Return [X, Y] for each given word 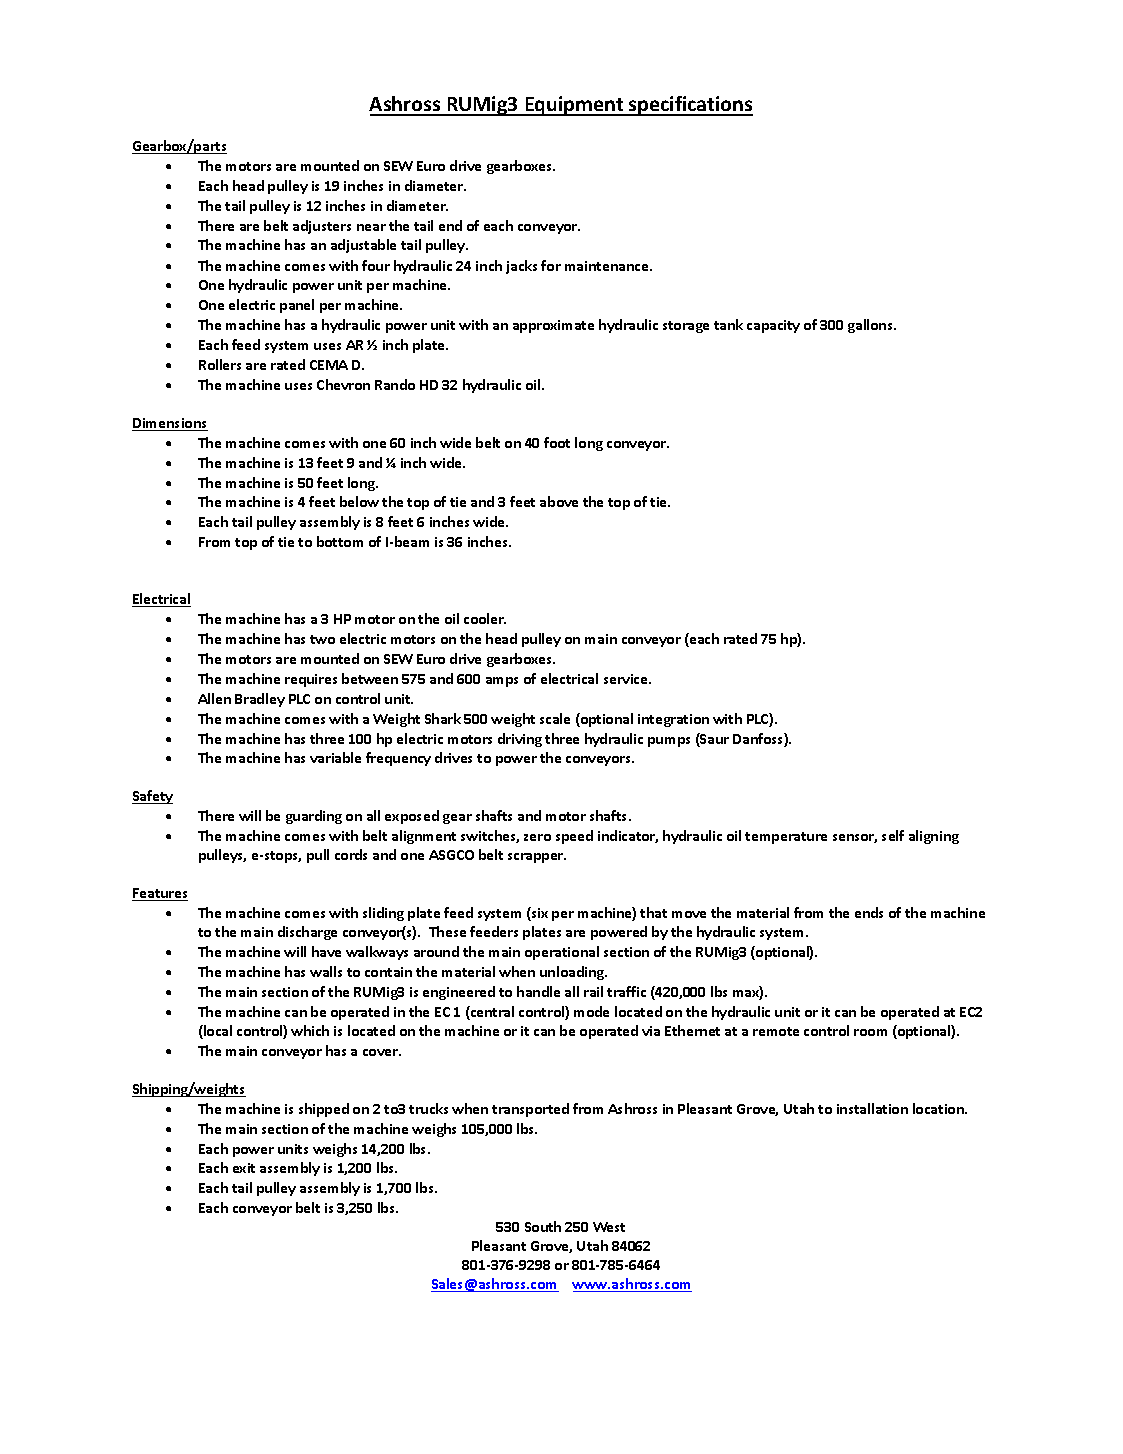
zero [537, 837]
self [893, 835]
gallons [871, 326]
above [559, 501]
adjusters [322, 227]
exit [244, 1168]
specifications [690, 106]
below [359, 501]
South [543, 1226]
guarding [314, 817]
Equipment [574, 106]
